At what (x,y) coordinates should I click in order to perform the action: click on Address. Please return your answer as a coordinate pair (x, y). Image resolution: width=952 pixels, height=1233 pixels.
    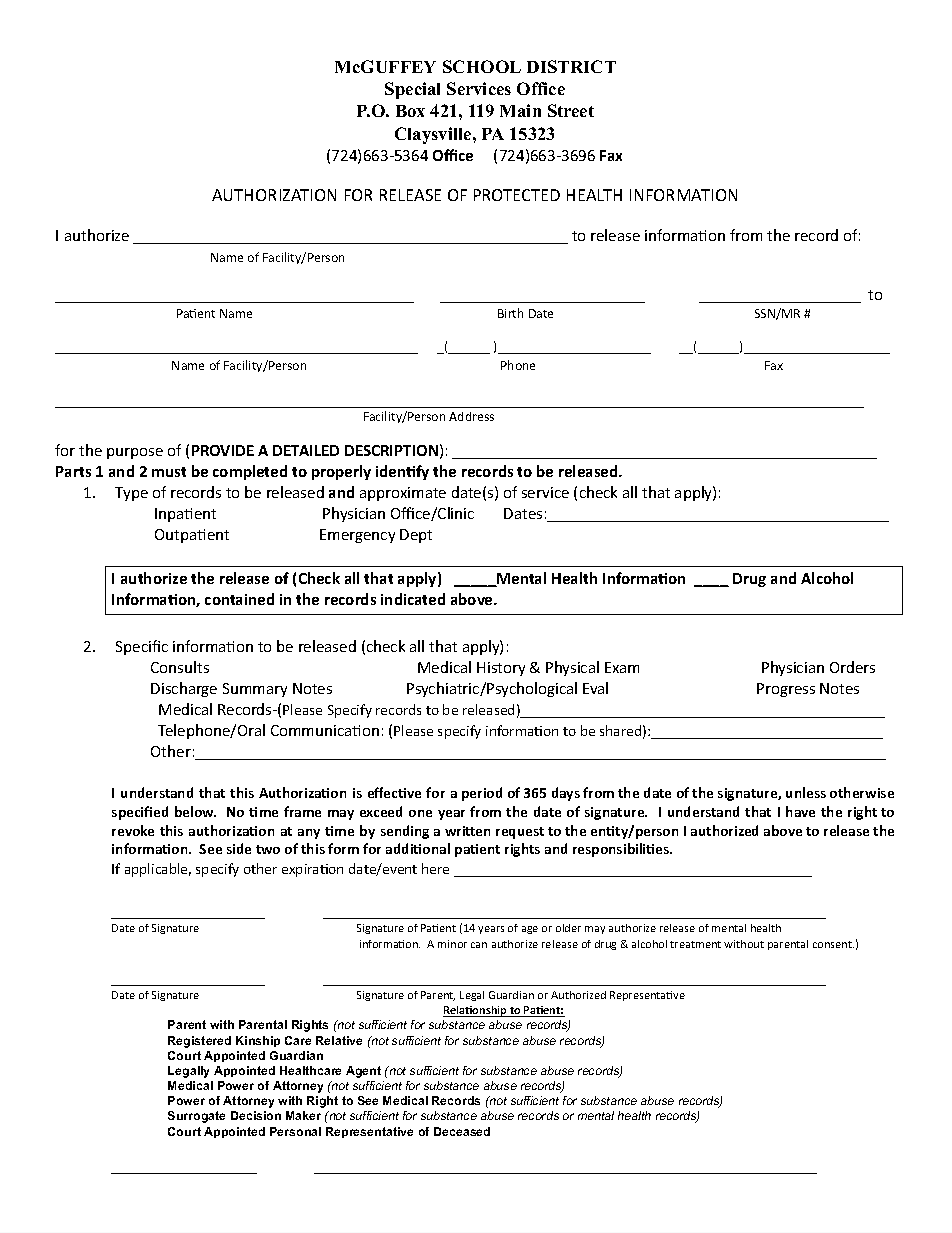
    Looking at the image, I should click on (471, 416).
